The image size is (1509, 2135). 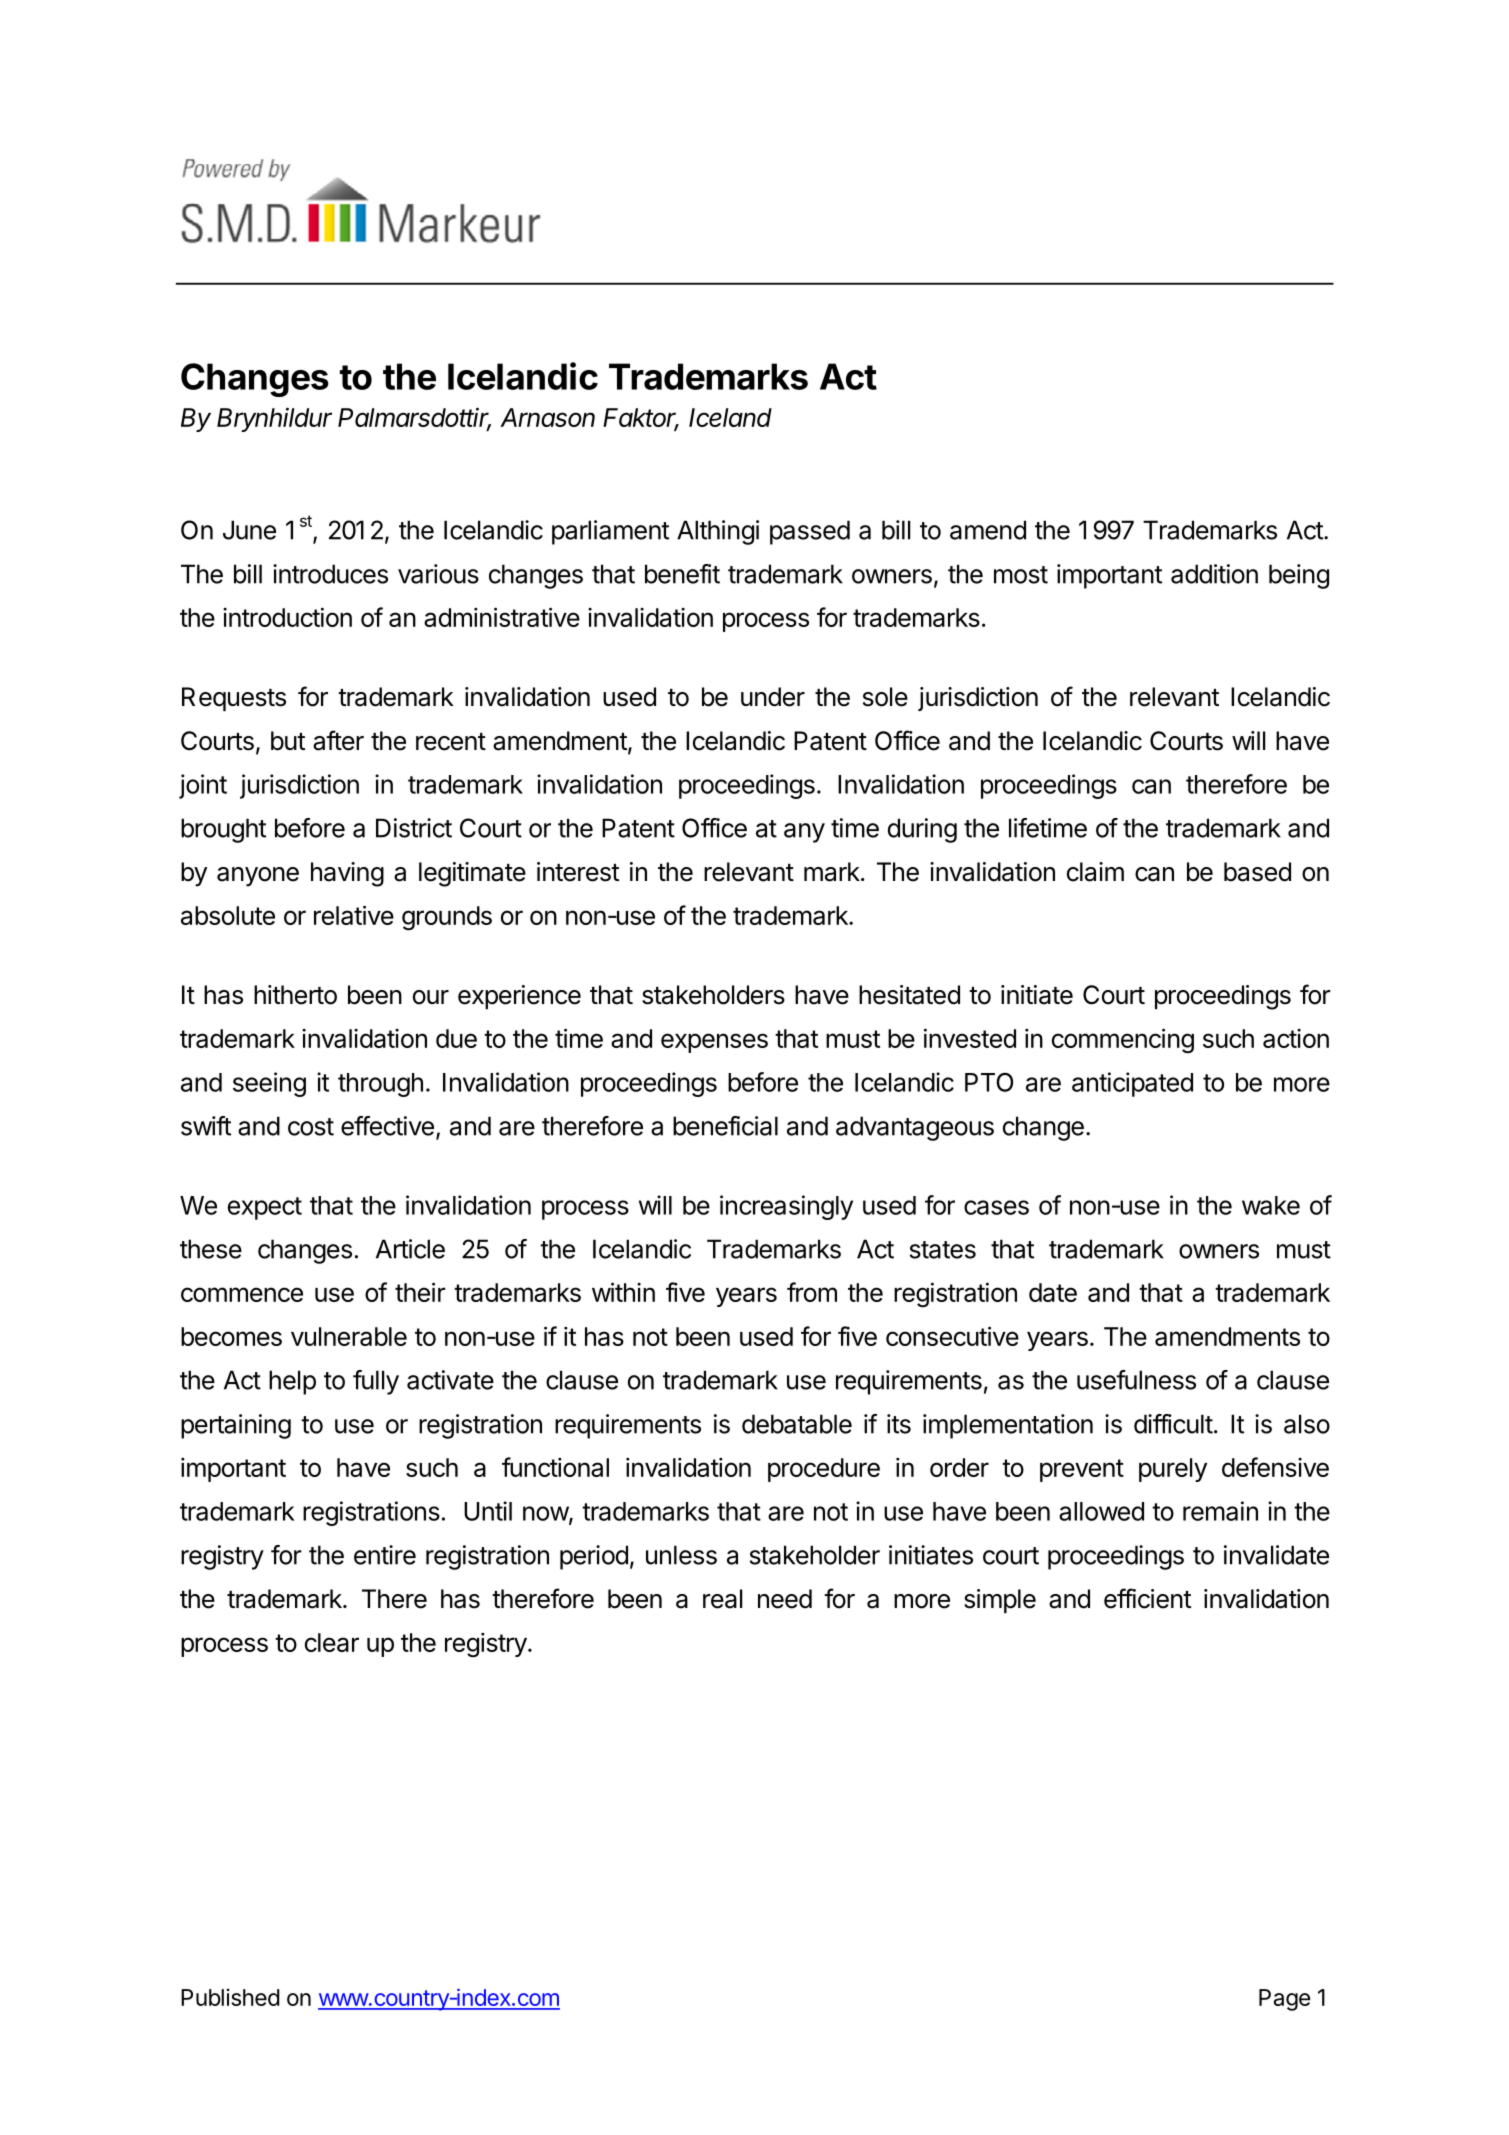 I want to click on benefit, so click(x=682, y=574).
